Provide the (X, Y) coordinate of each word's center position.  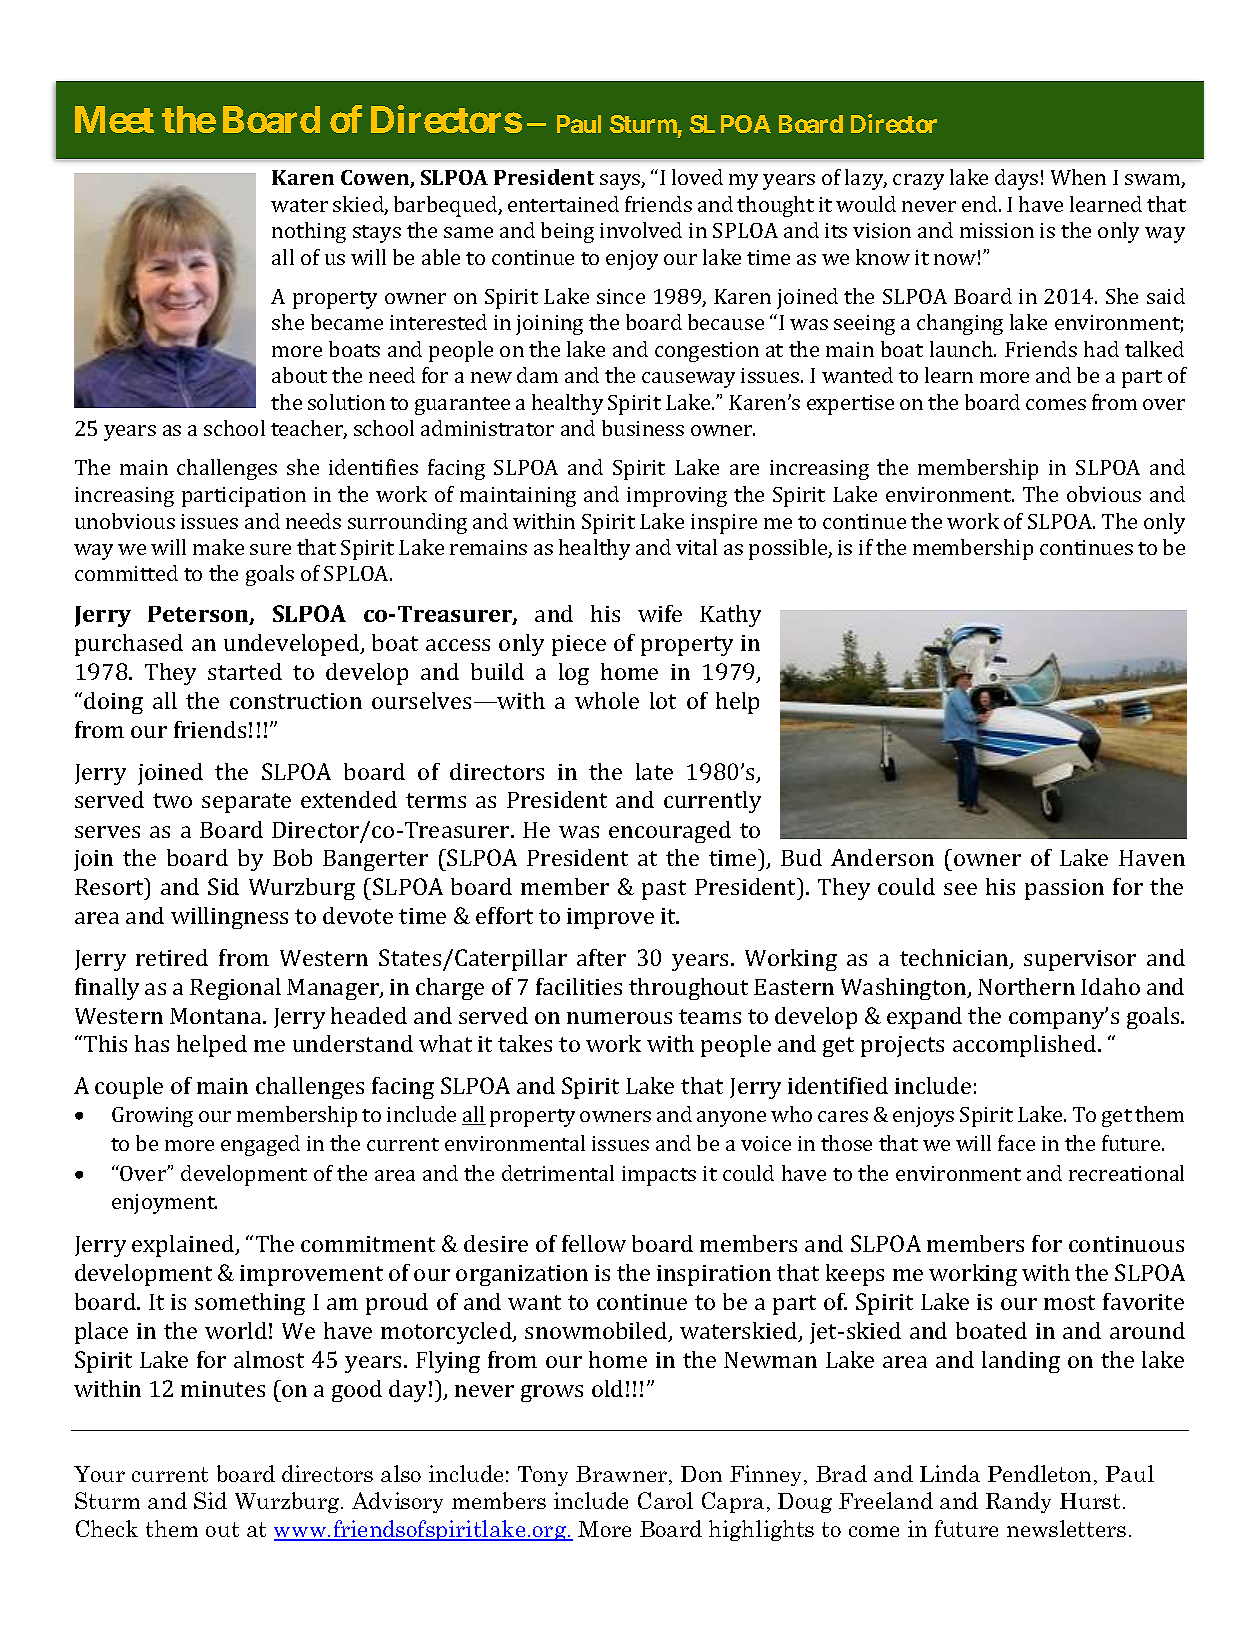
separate (246, 803)
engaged (260, 1145)
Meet (114, 119)
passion (1064, 889)
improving (677, 497)
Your (99, 1474)
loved (697, 177)
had (1101, 349)
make (218, 547)
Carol (665, 1500)
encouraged (670, 832)
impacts (659, 1176)
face (1016, 1143)
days (1016, 179)
